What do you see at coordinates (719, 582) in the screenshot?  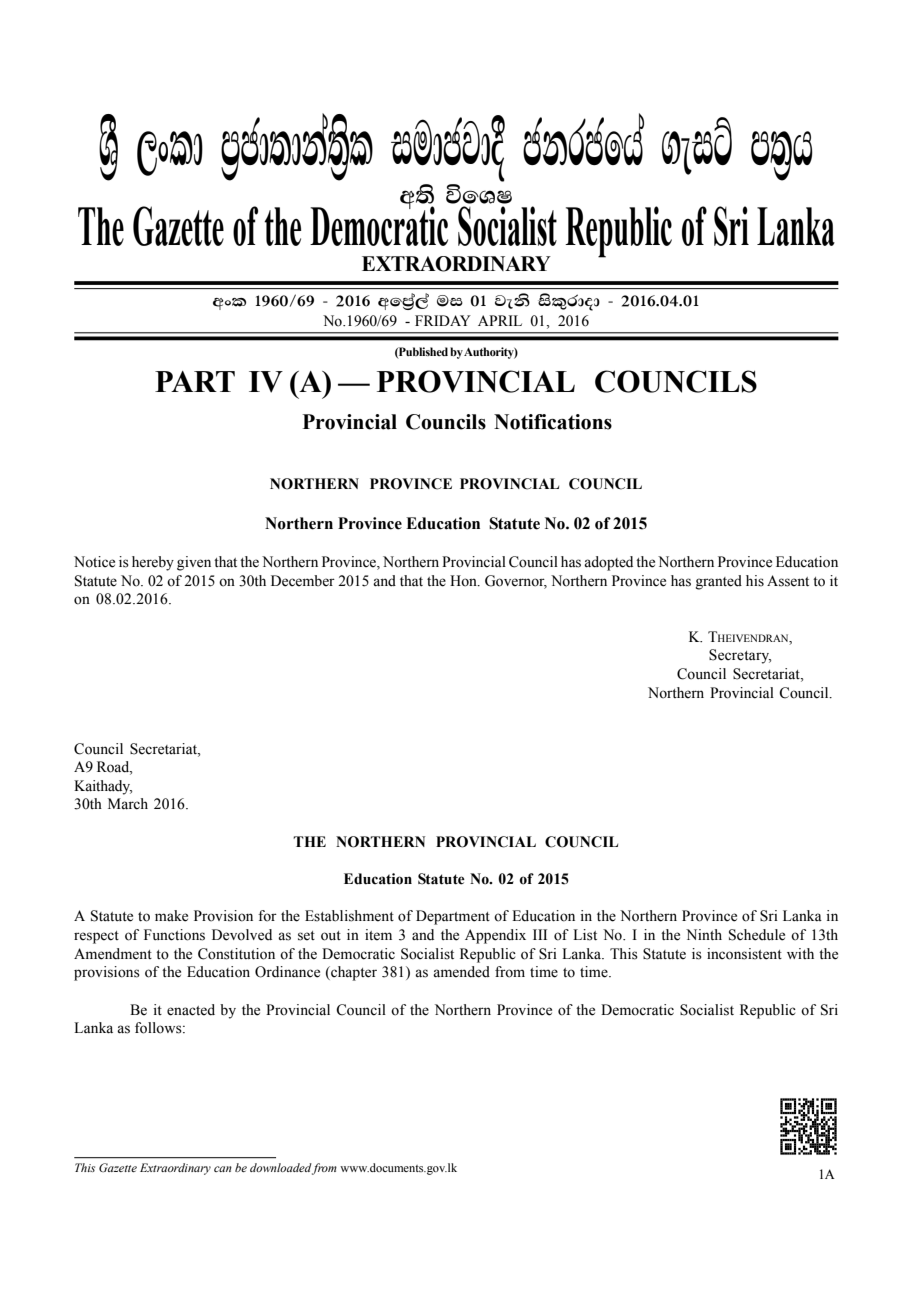 I see `granted` at bounding box center [719, 582].
